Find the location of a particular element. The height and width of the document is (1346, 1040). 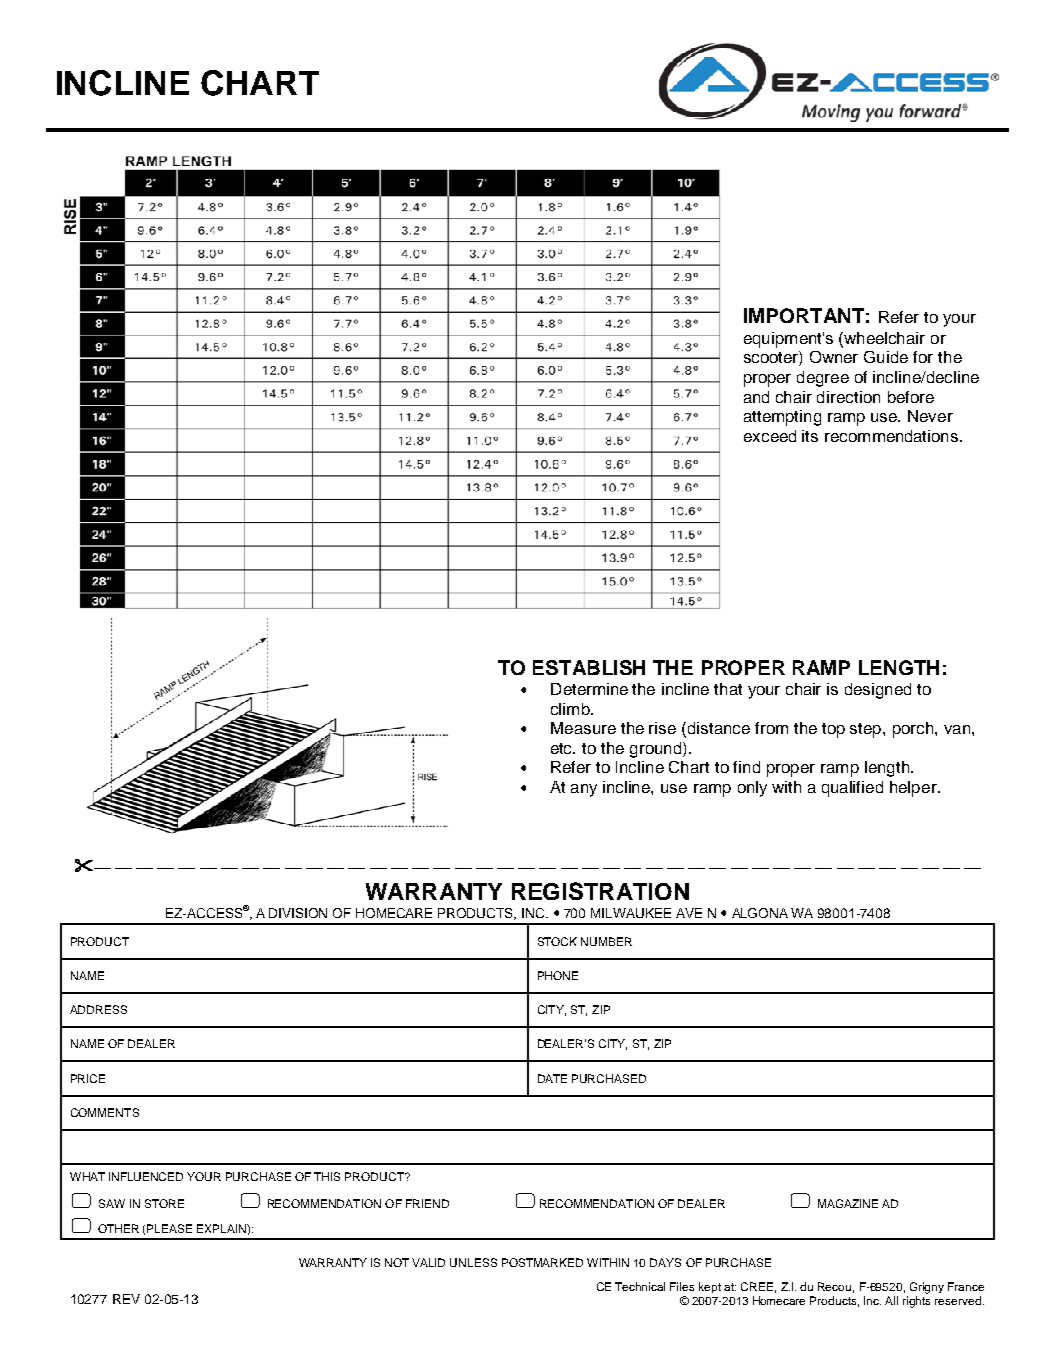

ADDRESS is located at coordinates (98, 1009).
